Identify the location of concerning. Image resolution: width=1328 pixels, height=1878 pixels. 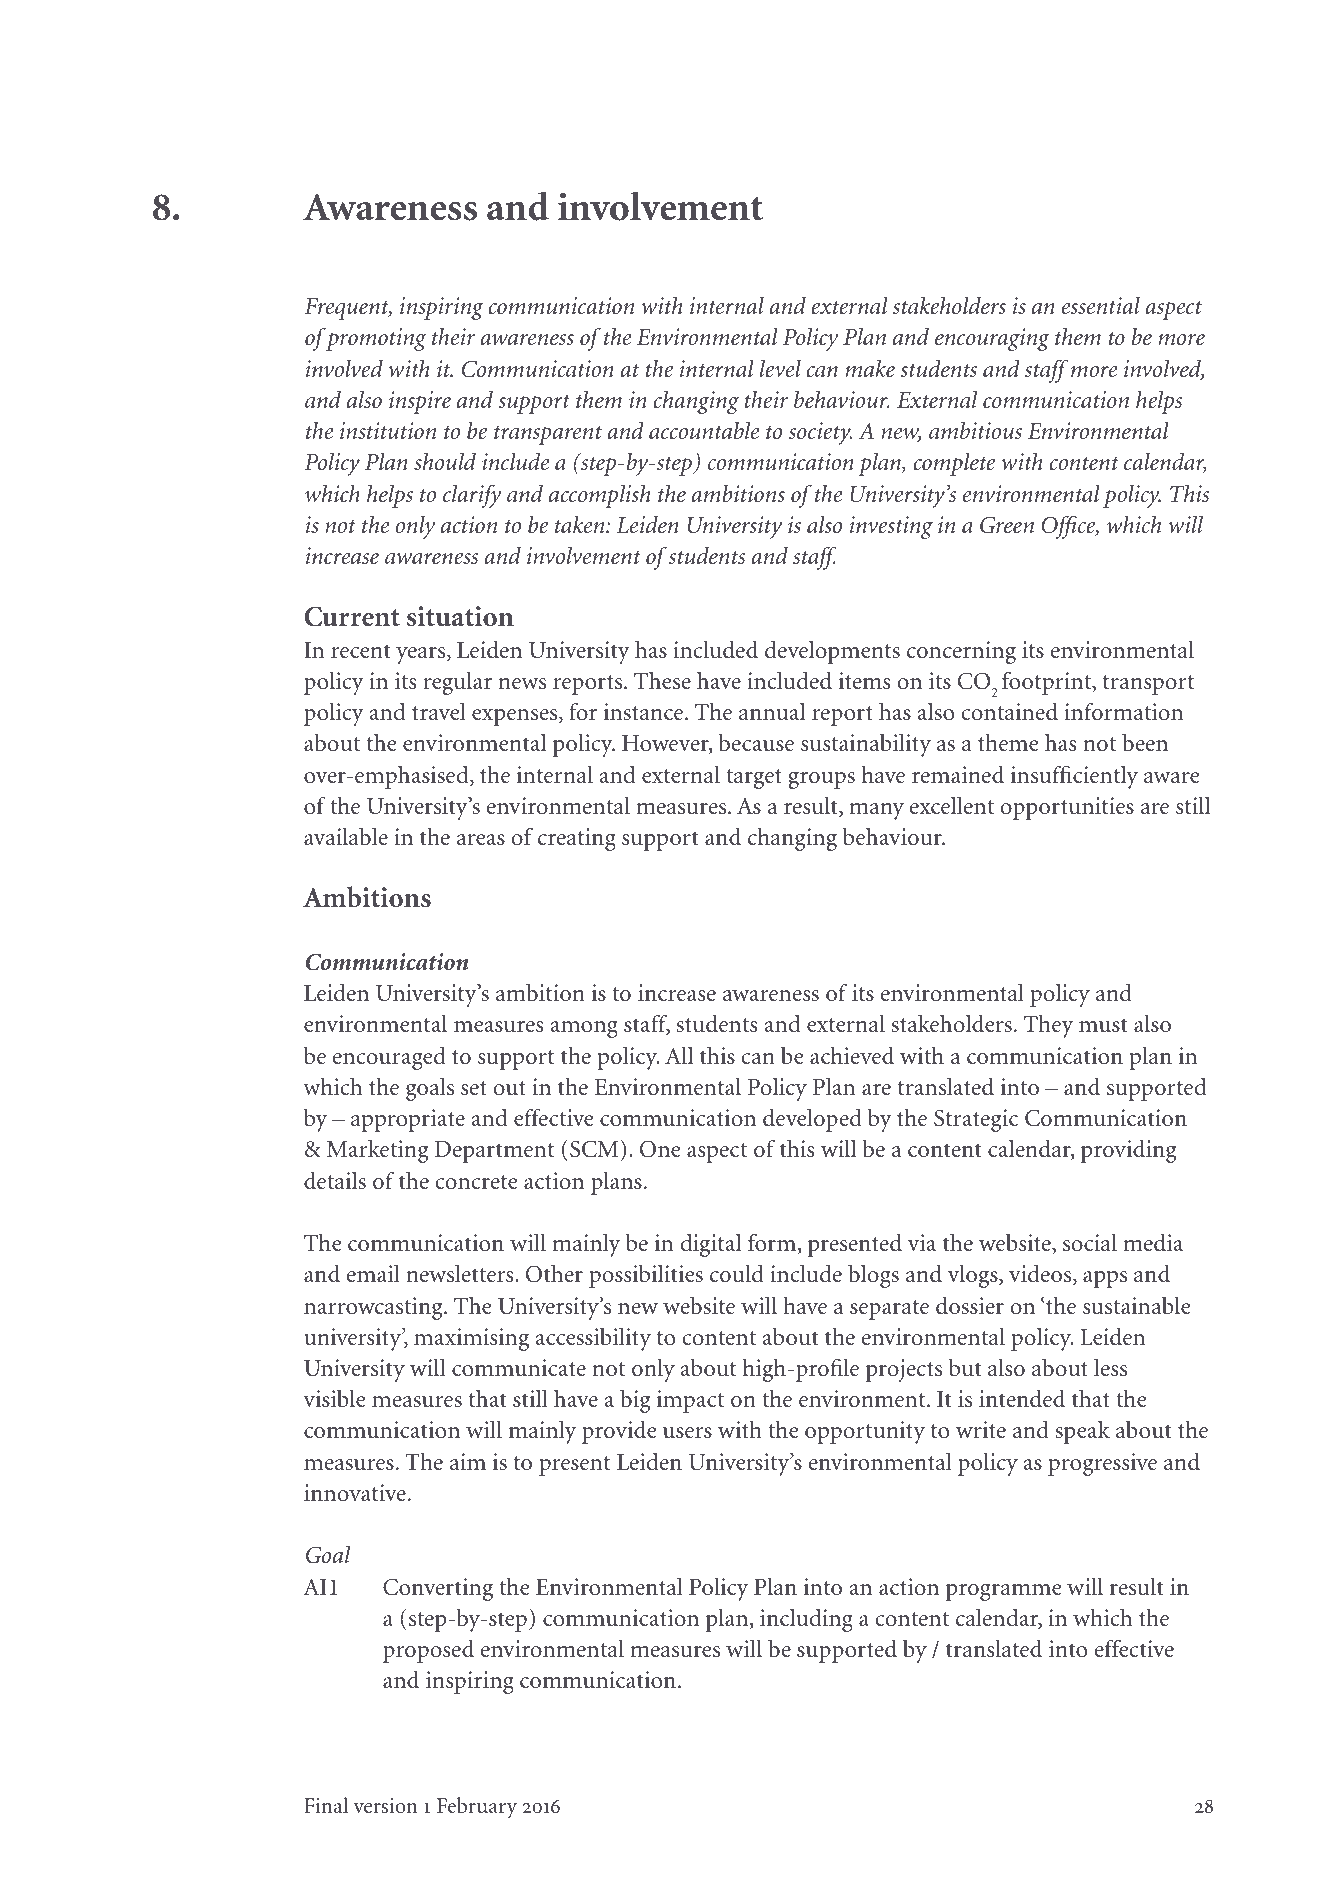
(961, 652).
